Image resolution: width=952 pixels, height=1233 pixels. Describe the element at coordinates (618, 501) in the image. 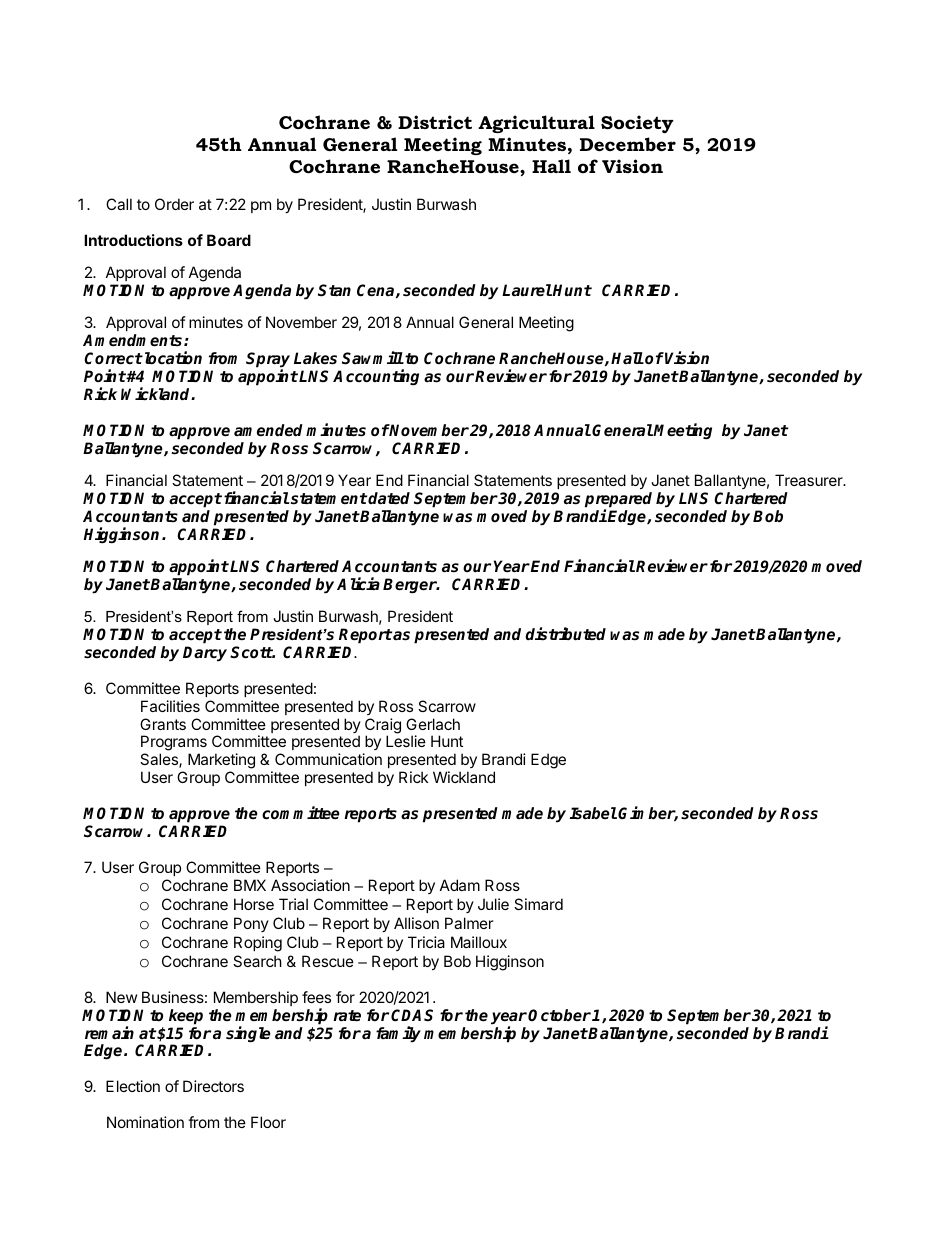

I see `prepared` at that location.
